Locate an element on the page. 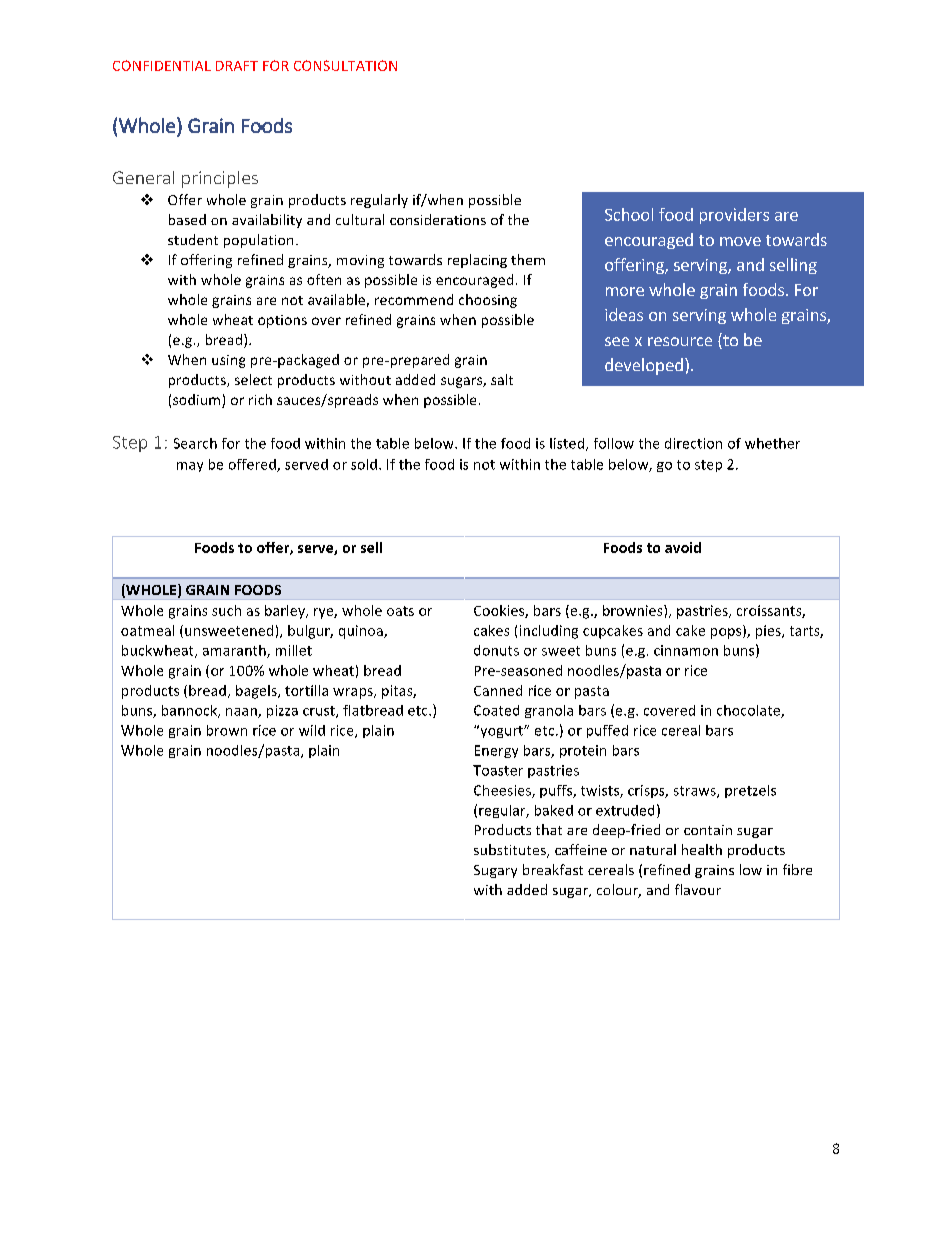 Image resolution: width=952 pixels, height=1233 pixels. CONSULTATION is located at coordinates (345, 65).
